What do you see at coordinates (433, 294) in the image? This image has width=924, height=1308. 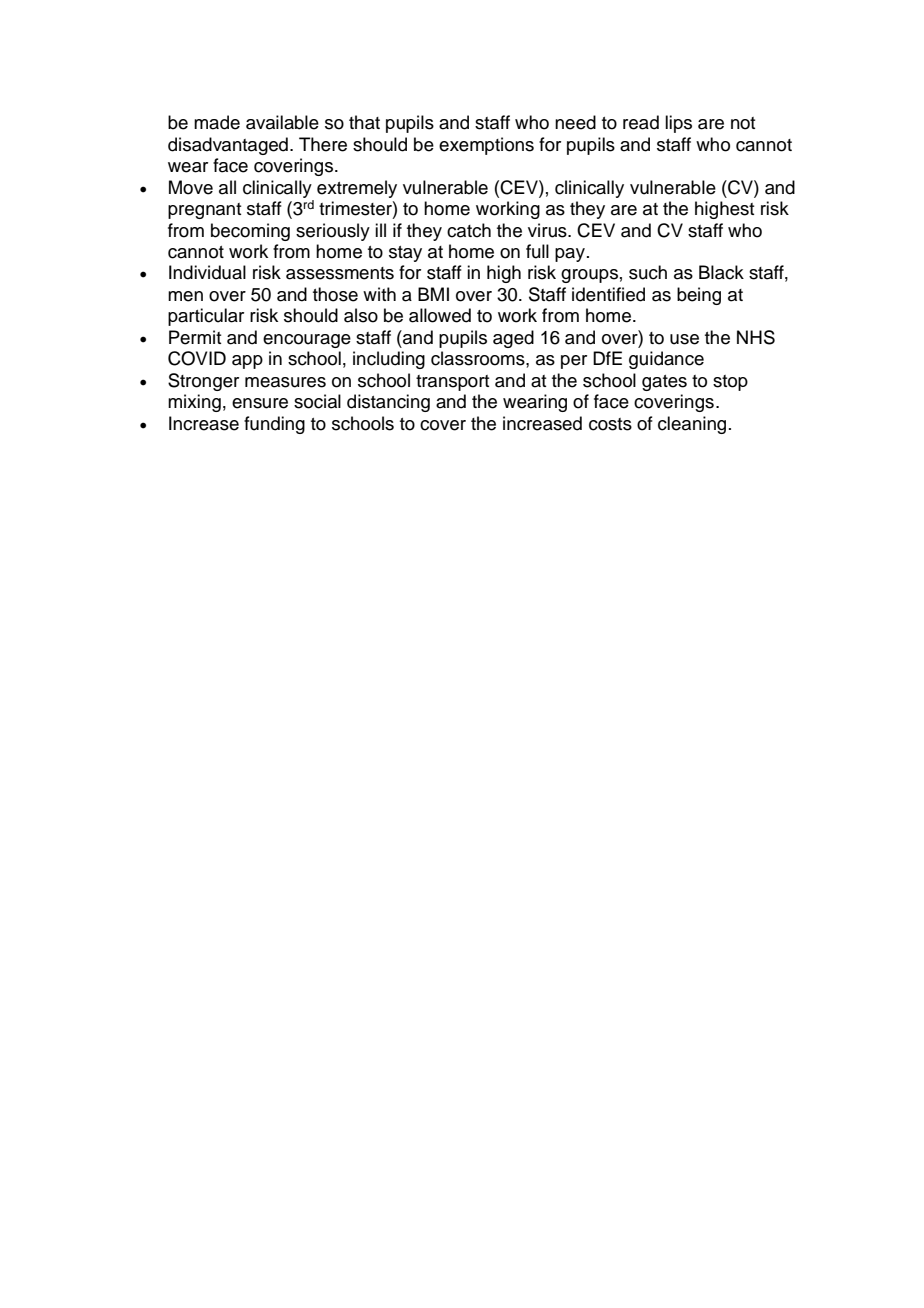 I see `BMI` at bounding box center [433, 294].
